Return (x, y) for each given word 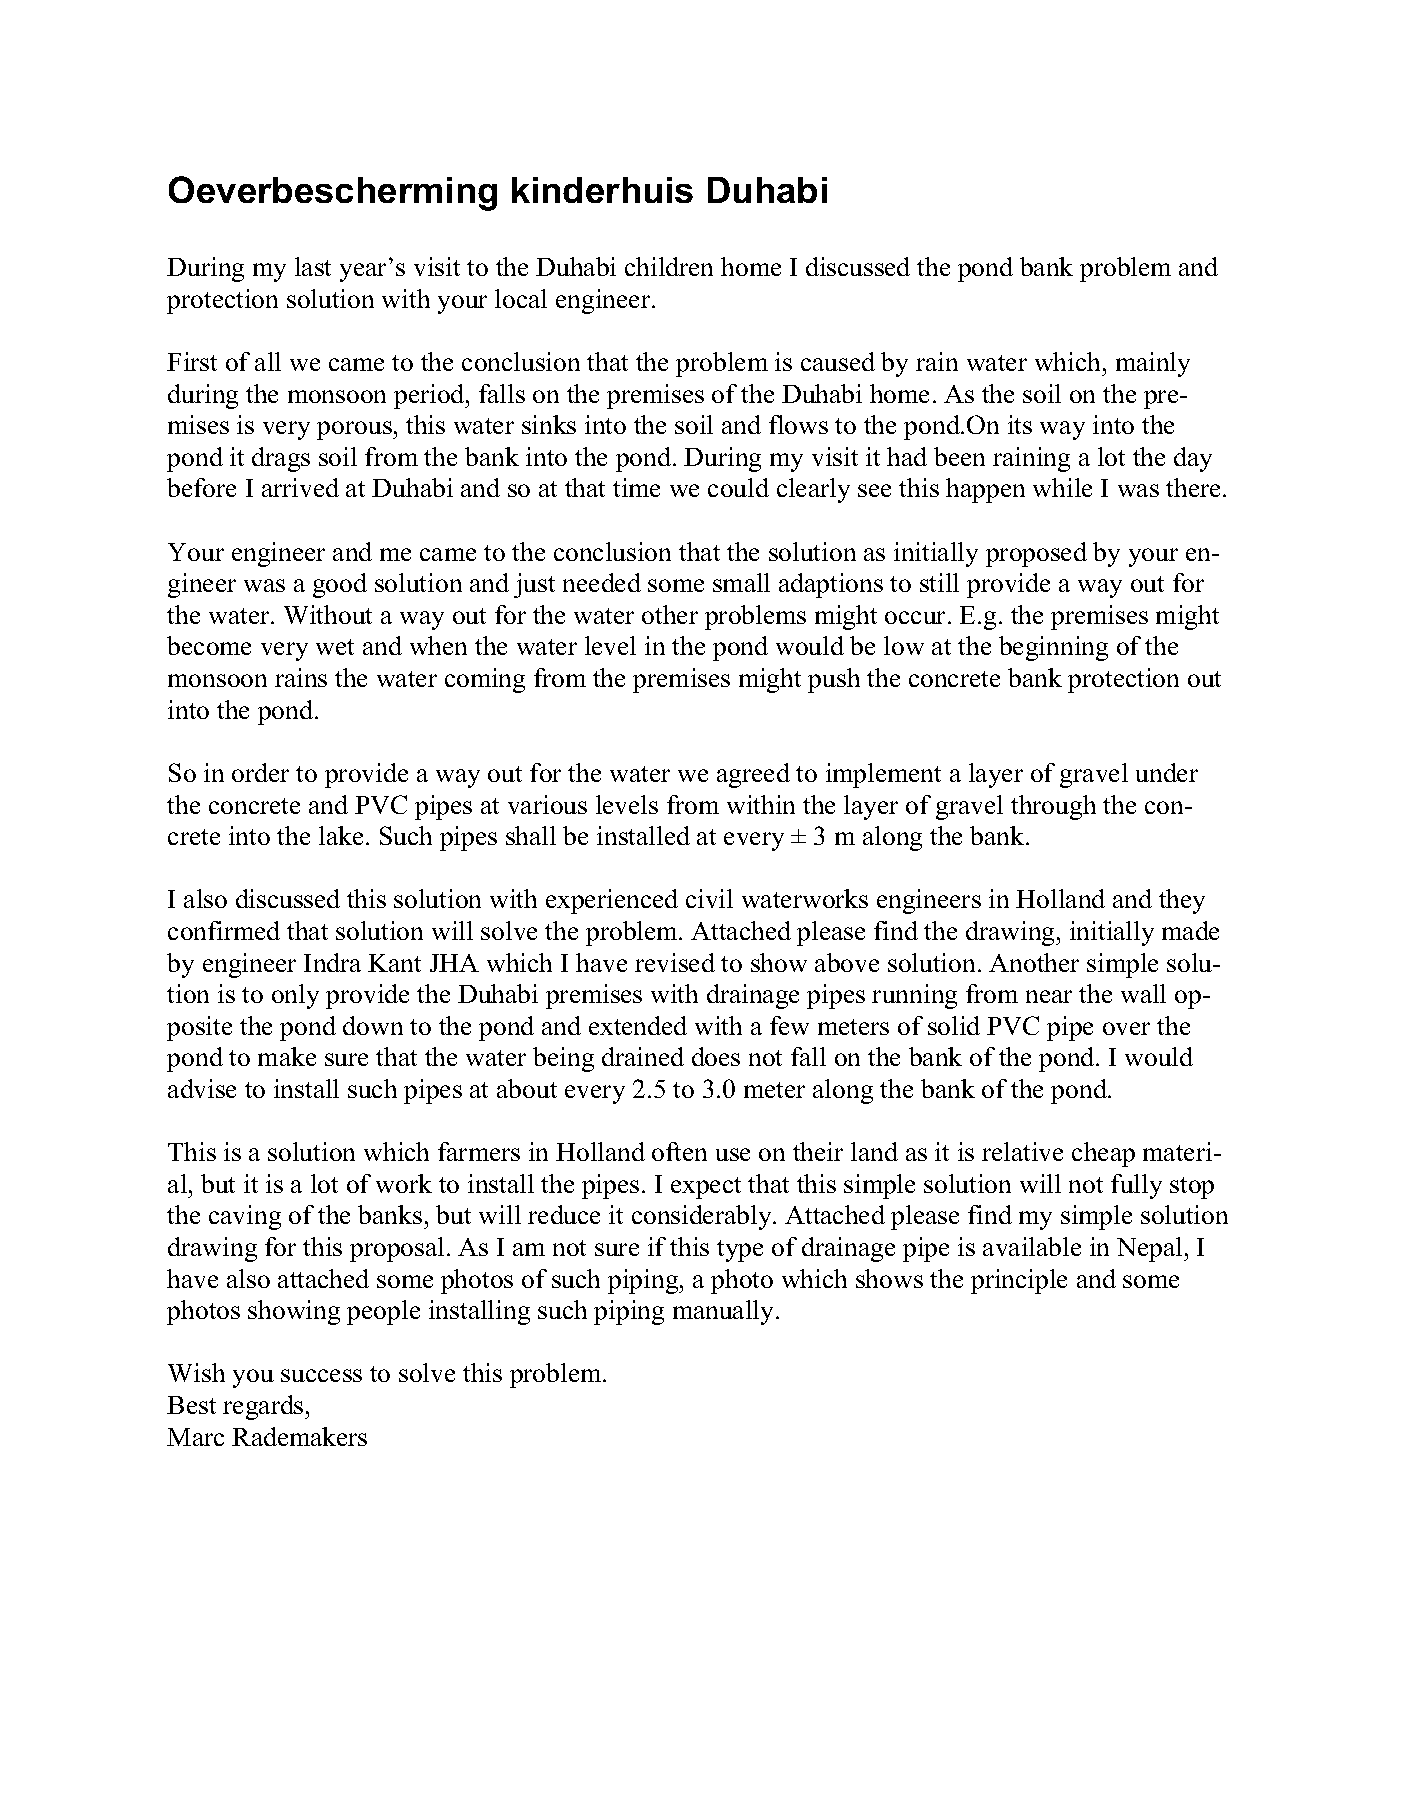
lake (341, 835)
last (313, 266)
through (1053, 807)
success (321, 1375)
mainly (1153, 364)
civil (709, 898)
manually (725, 1312)
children (669, 266)
